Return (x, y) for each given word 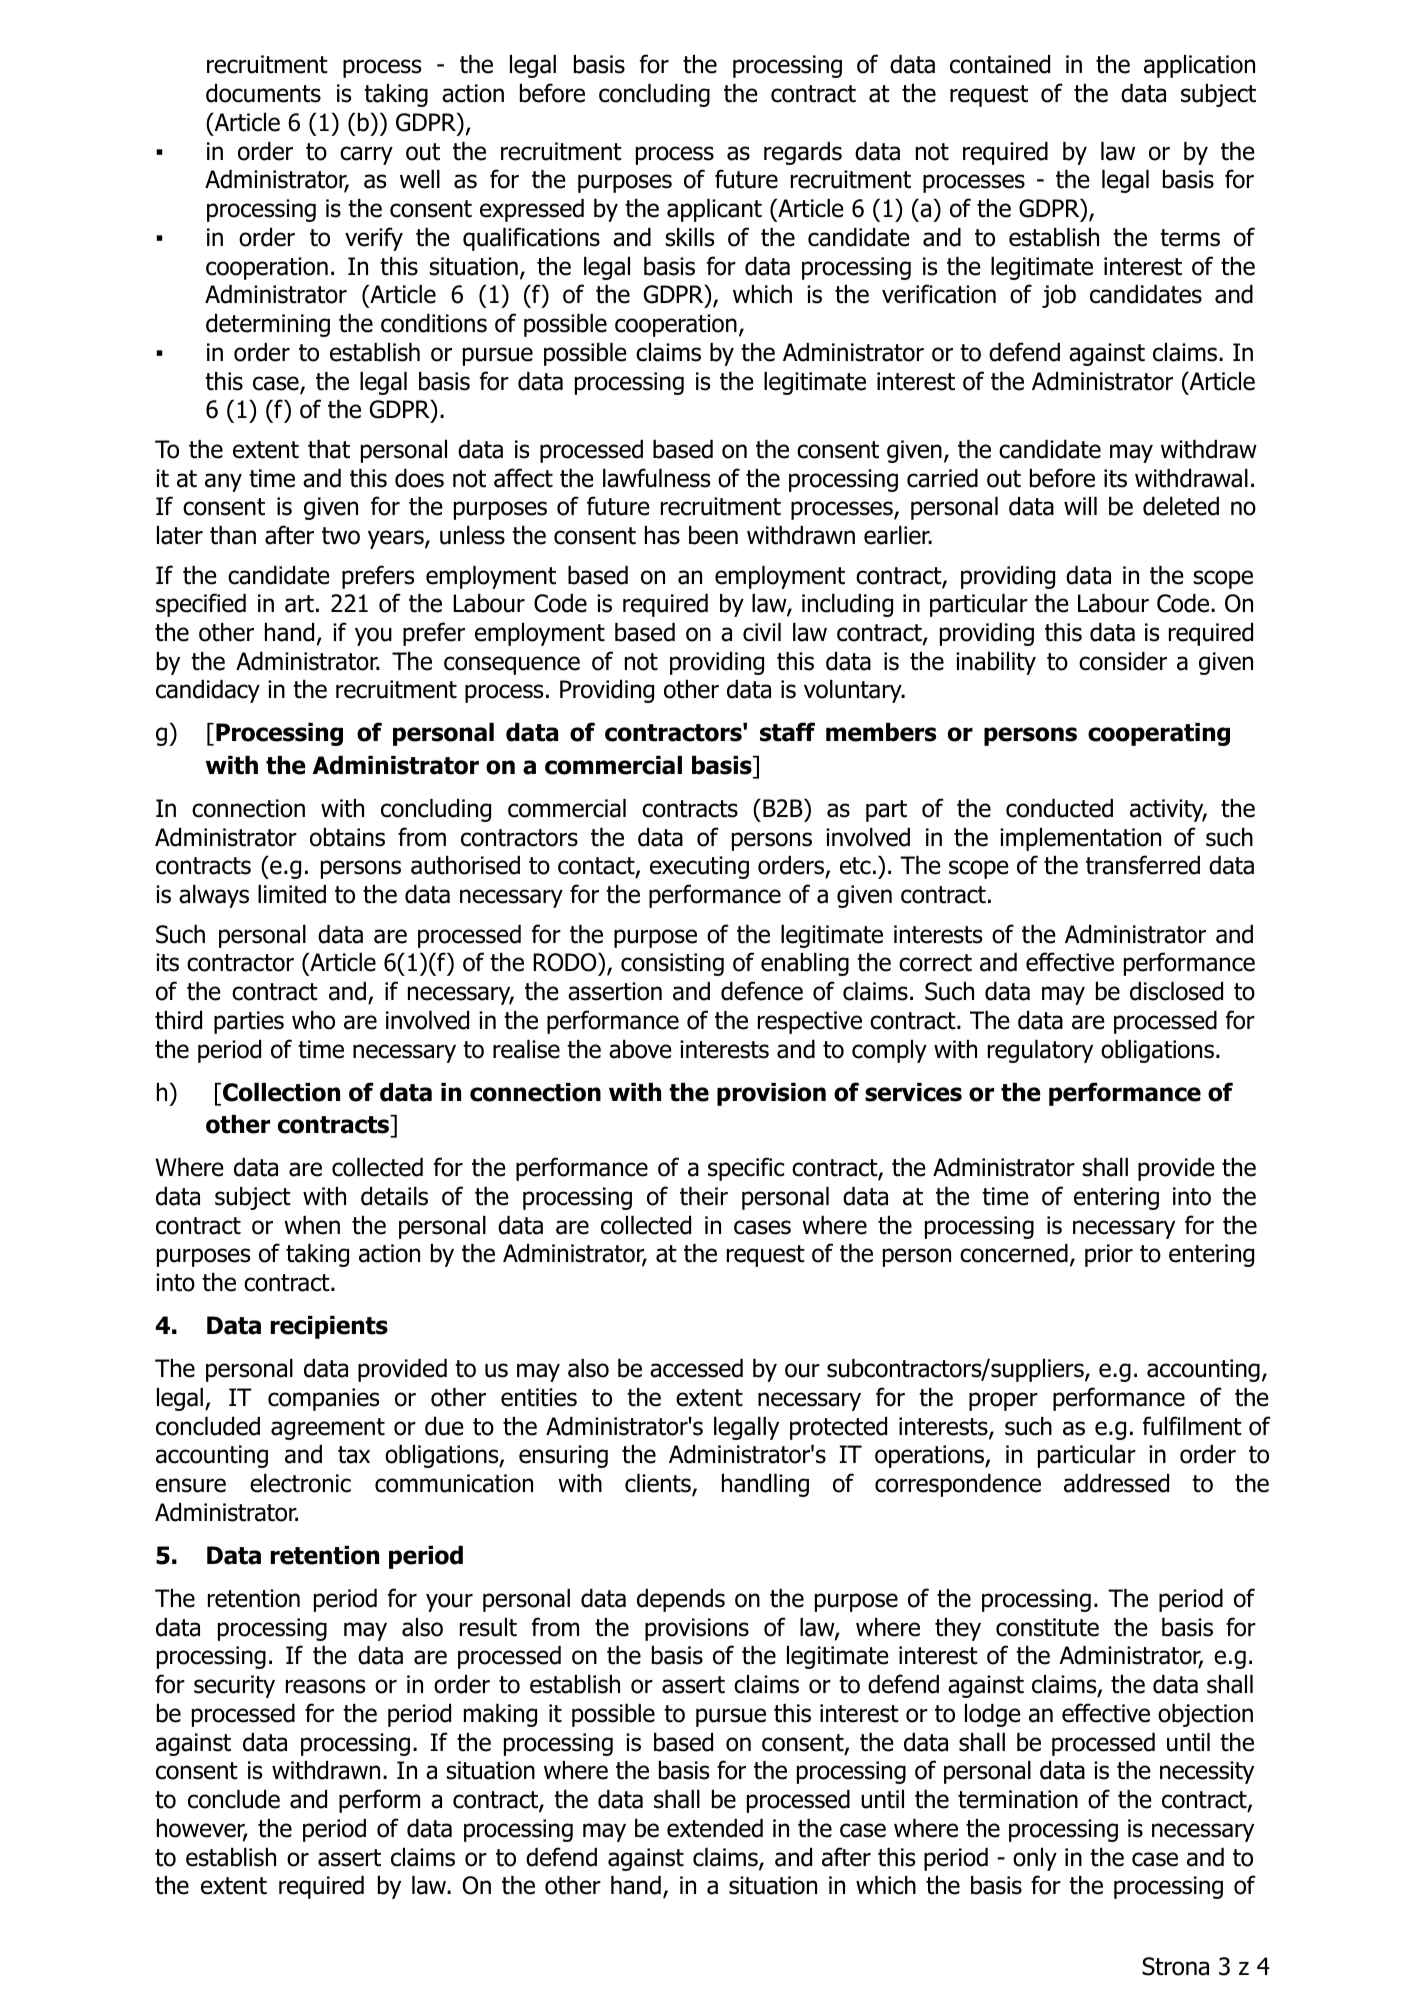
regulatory (1040, 1051)
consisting (672, 964)
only (1035, 1859)
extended (715, 1828)
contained (1000, 64)
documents (263, 93)
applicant (714, 210)
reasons (325, 1686)
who (313, 1020)
